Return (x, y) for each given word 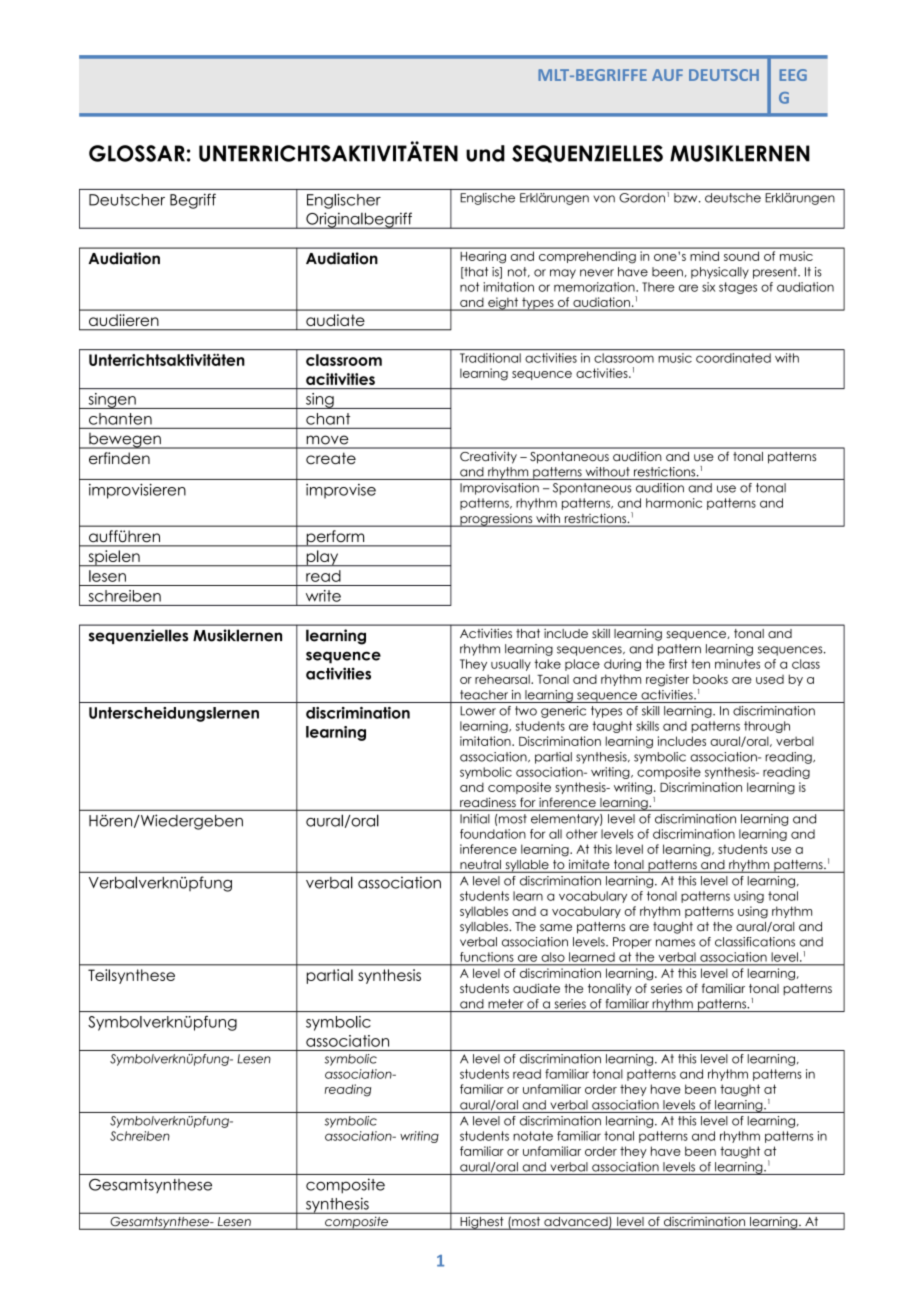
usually (511, 665)
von (604, 199)
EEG (793, 75)
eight (503, 304)
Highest (482, 1223)
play (322, 558)
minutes (737, 664)
